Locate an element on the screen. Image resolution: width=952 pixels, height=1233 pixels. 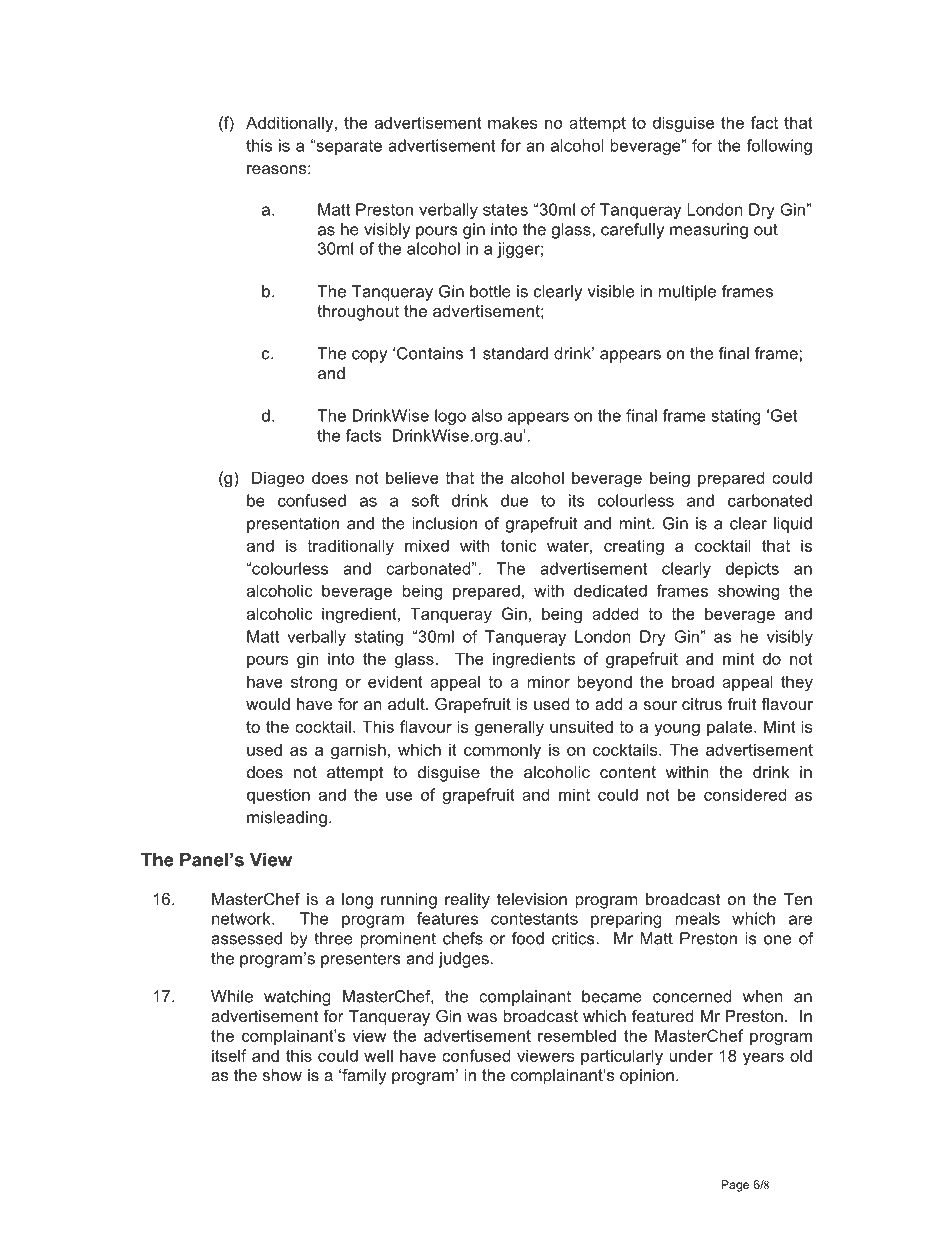
resembled is located at coordinates (577, 1035).
